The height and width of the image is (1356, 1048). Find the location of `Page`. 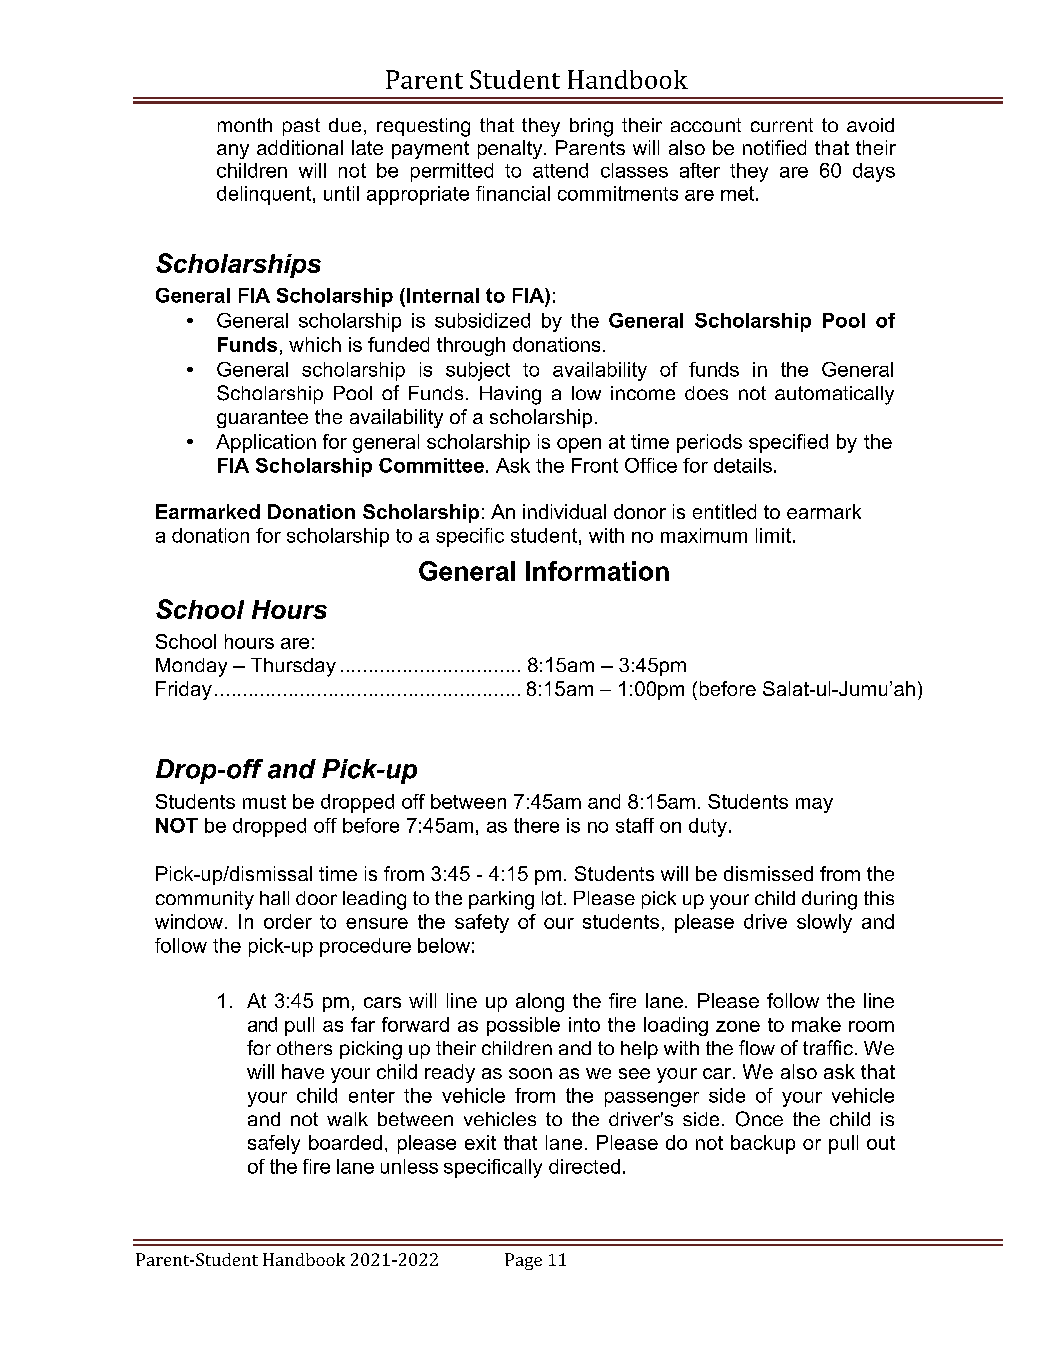

Page is located at coordinates (523, 1261).
